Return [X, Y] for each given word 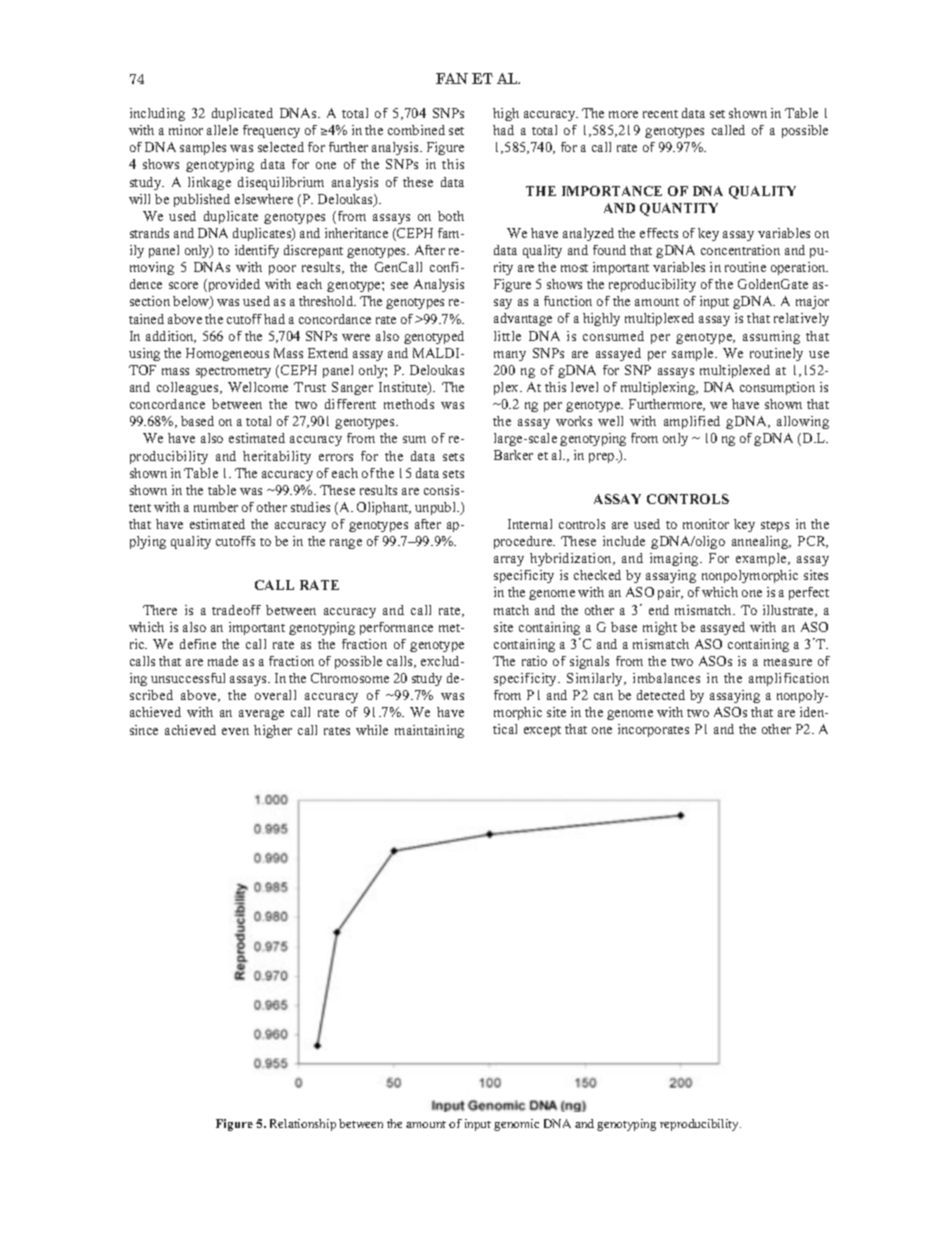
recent [660, 114]
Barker [513, 455]
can [603, 696]
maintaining [429, 731]
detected [661, 695]
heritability [277, 457]
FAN [452, 78]
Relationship [303, 1125]
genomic [516, 1125]
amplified [692, 422]
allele [222, 130]
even [235, 731]
